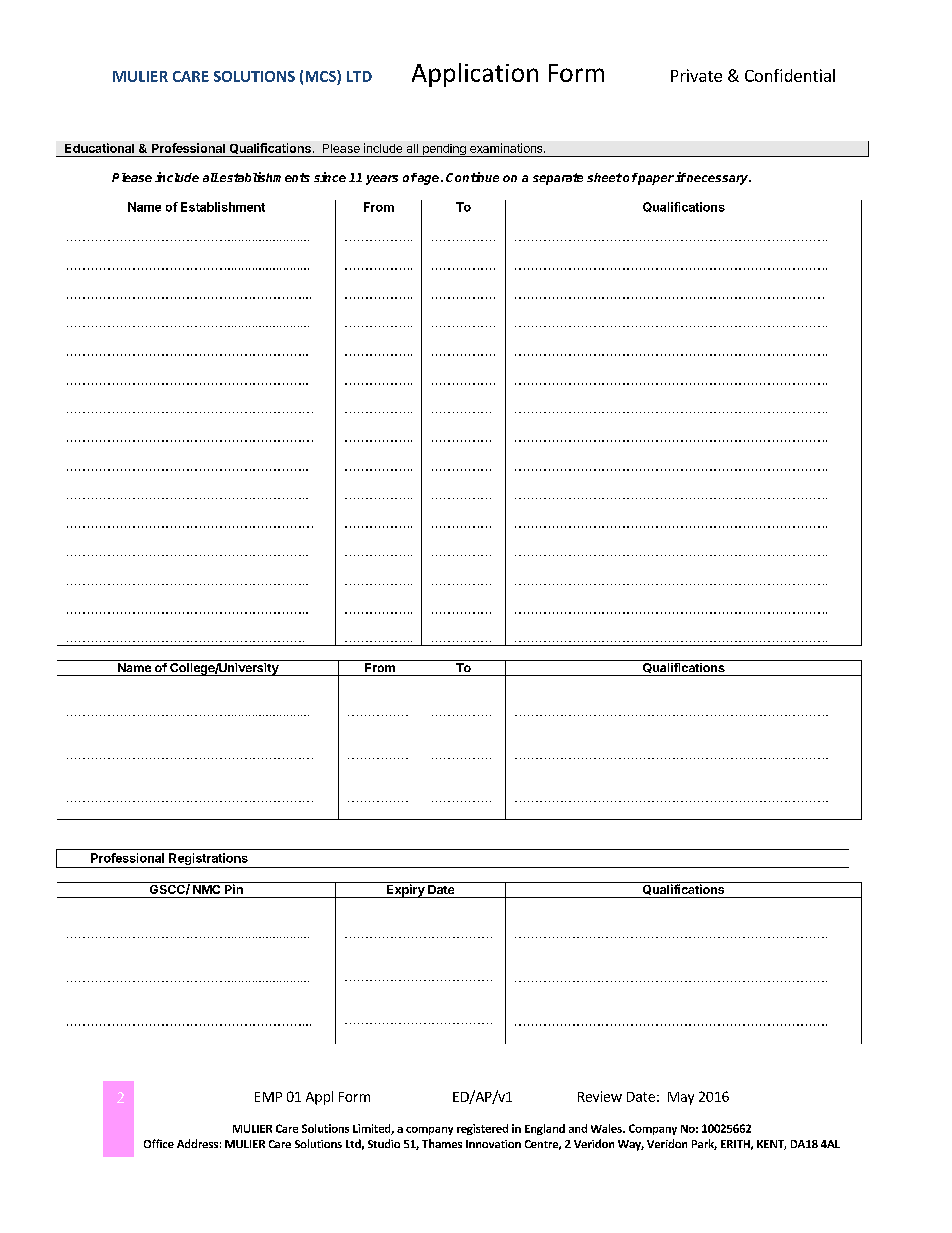 The width and height of the screenshot is (952, 1233). I want to click on Review, so click(600, 1096).
